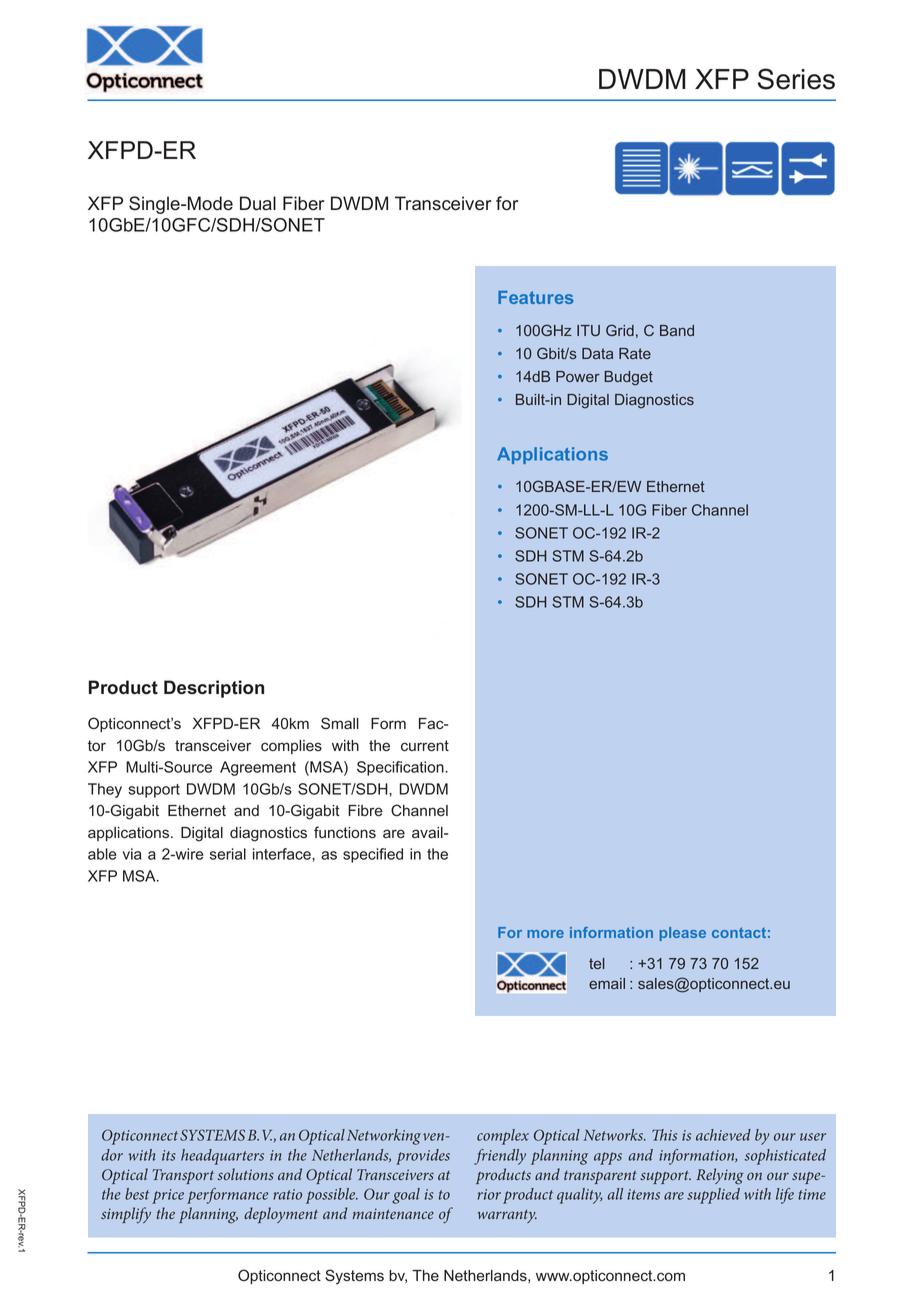  Describe the element at coordinates (535, 297) in the document. I see `Features` at that location.
